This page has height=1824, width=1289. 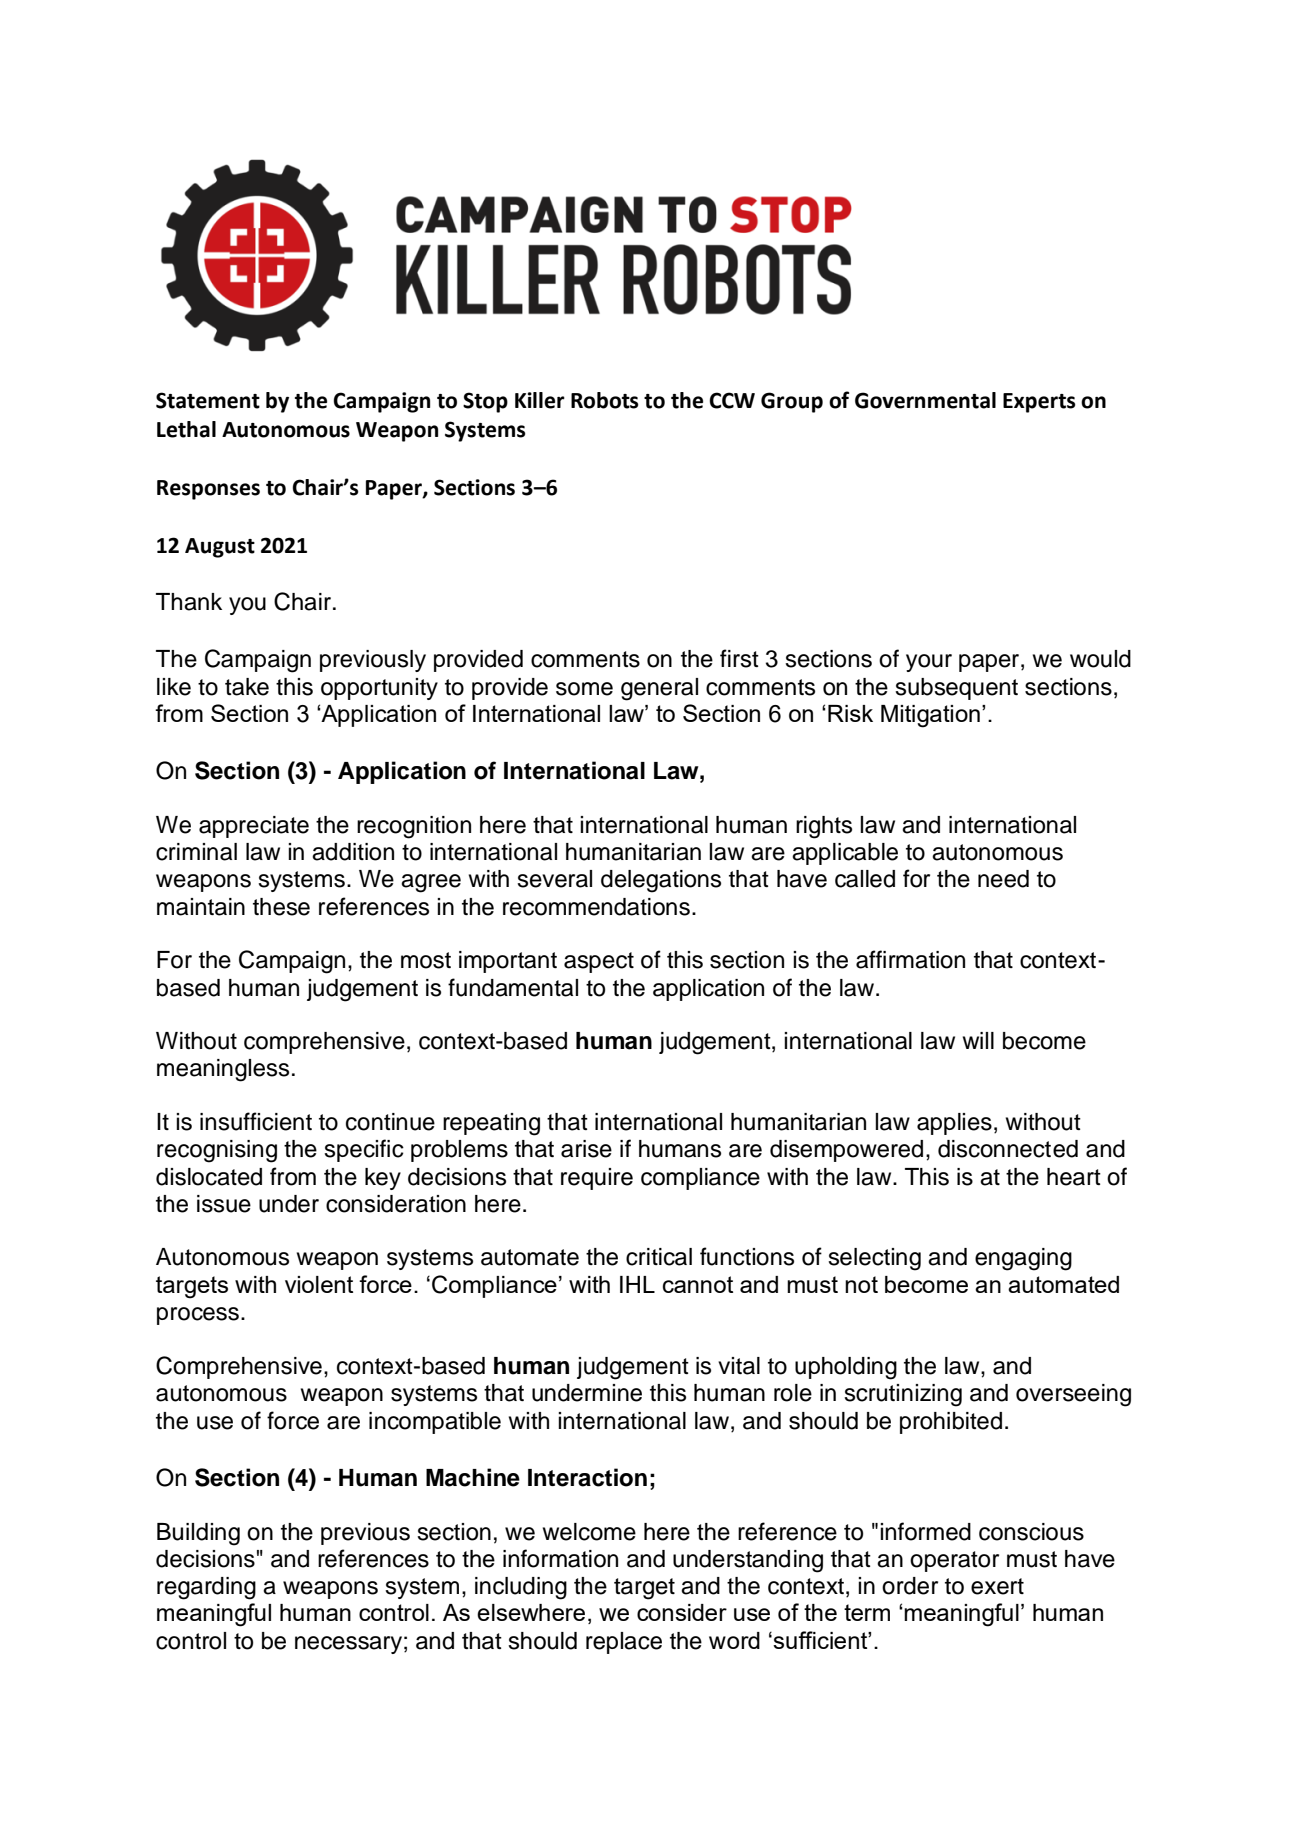 What do you see at coordinates (206, 1588) in the page?
I see `regarding` at bounding box center [206, 1588].
